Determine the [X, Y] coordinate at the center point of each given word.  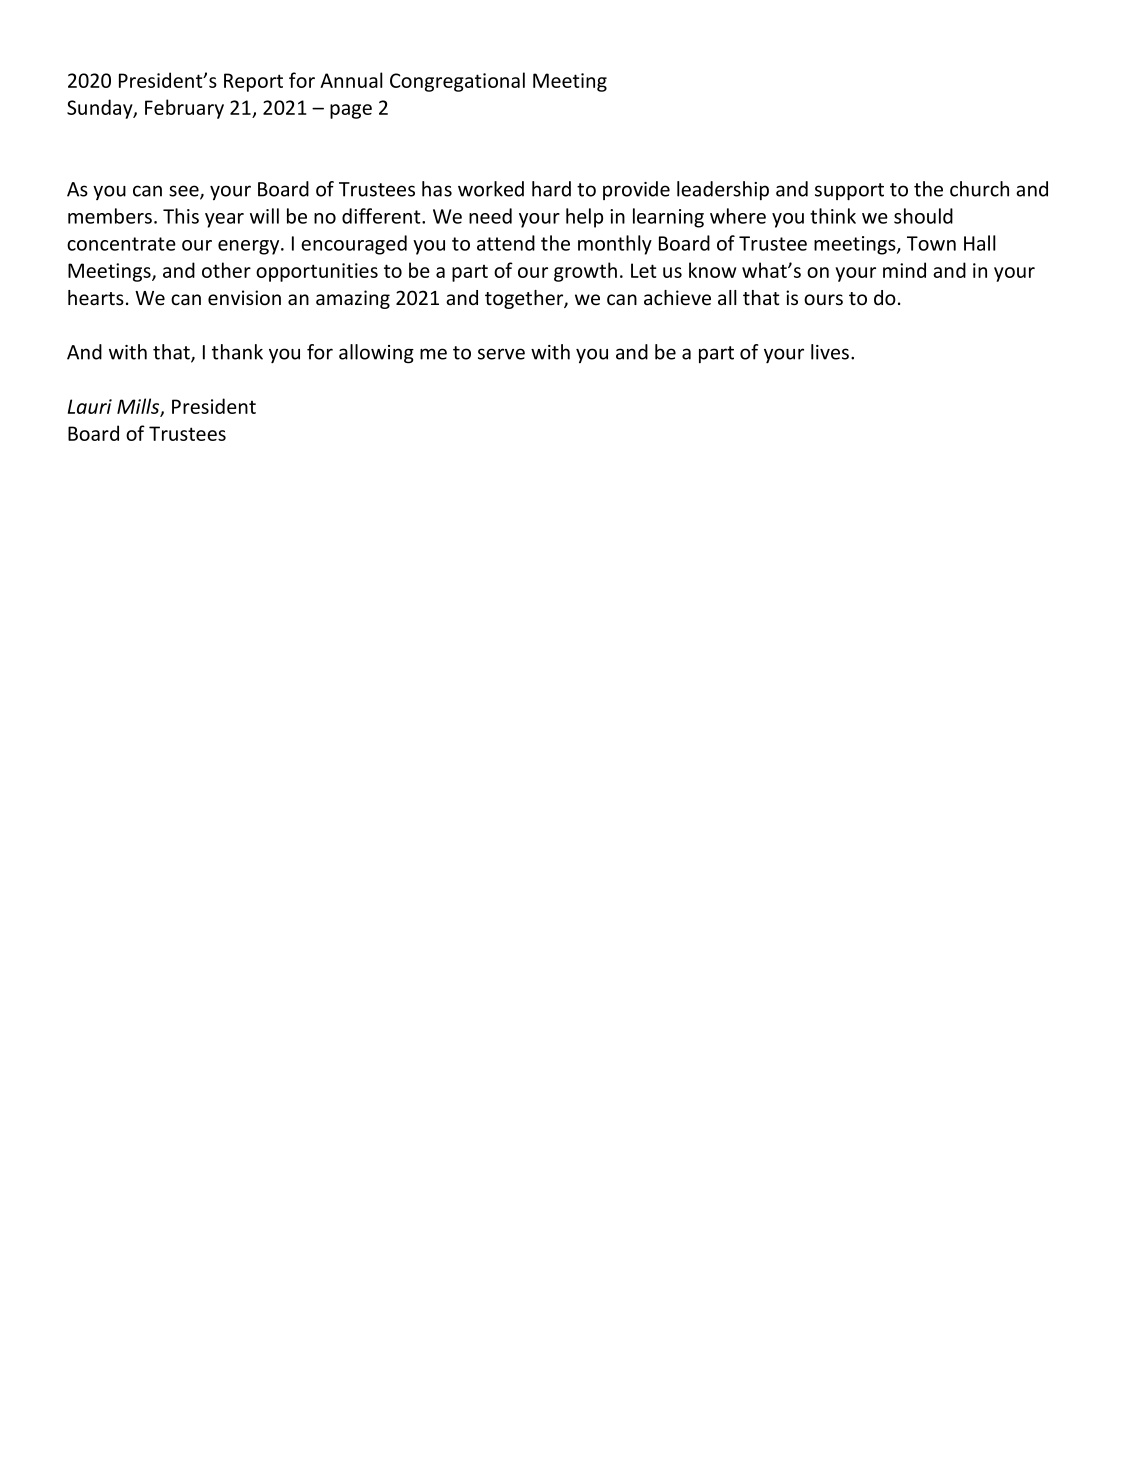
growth [585, 272]
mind [904, 270]
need [490, 216]
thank [237, 352]
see [185, 192]
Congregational [457, 82]
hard [551, 189]
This [181, 216]
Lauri [90, 406]
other [226, 270]
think [833, 216]
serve [501, 354]
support [849, 192]
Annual [351, 80]
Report [253, 82]
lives [830, 352]
